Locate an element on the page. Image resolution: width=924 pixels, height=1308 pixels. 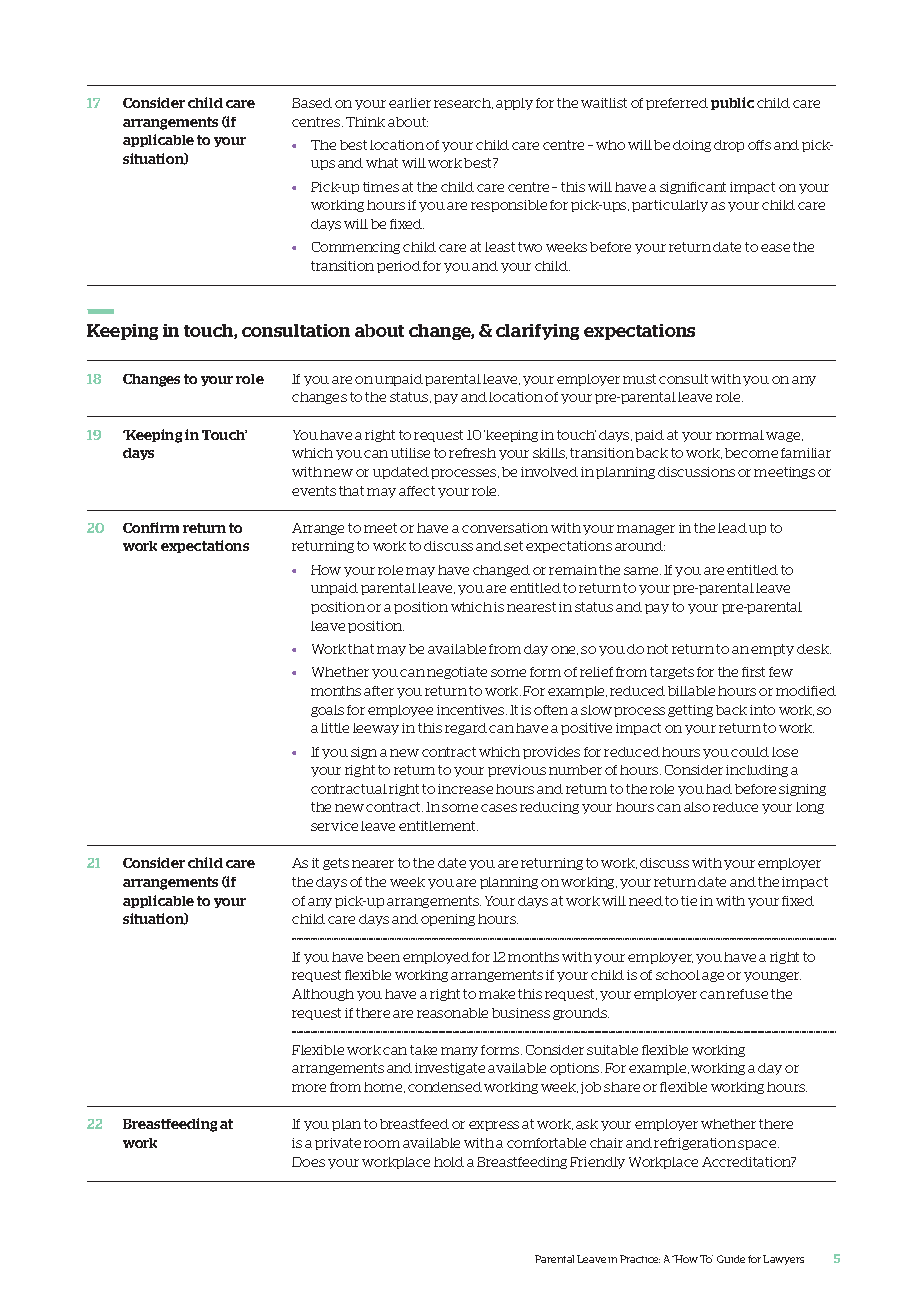
Although is located at coordinates (323, 995).
